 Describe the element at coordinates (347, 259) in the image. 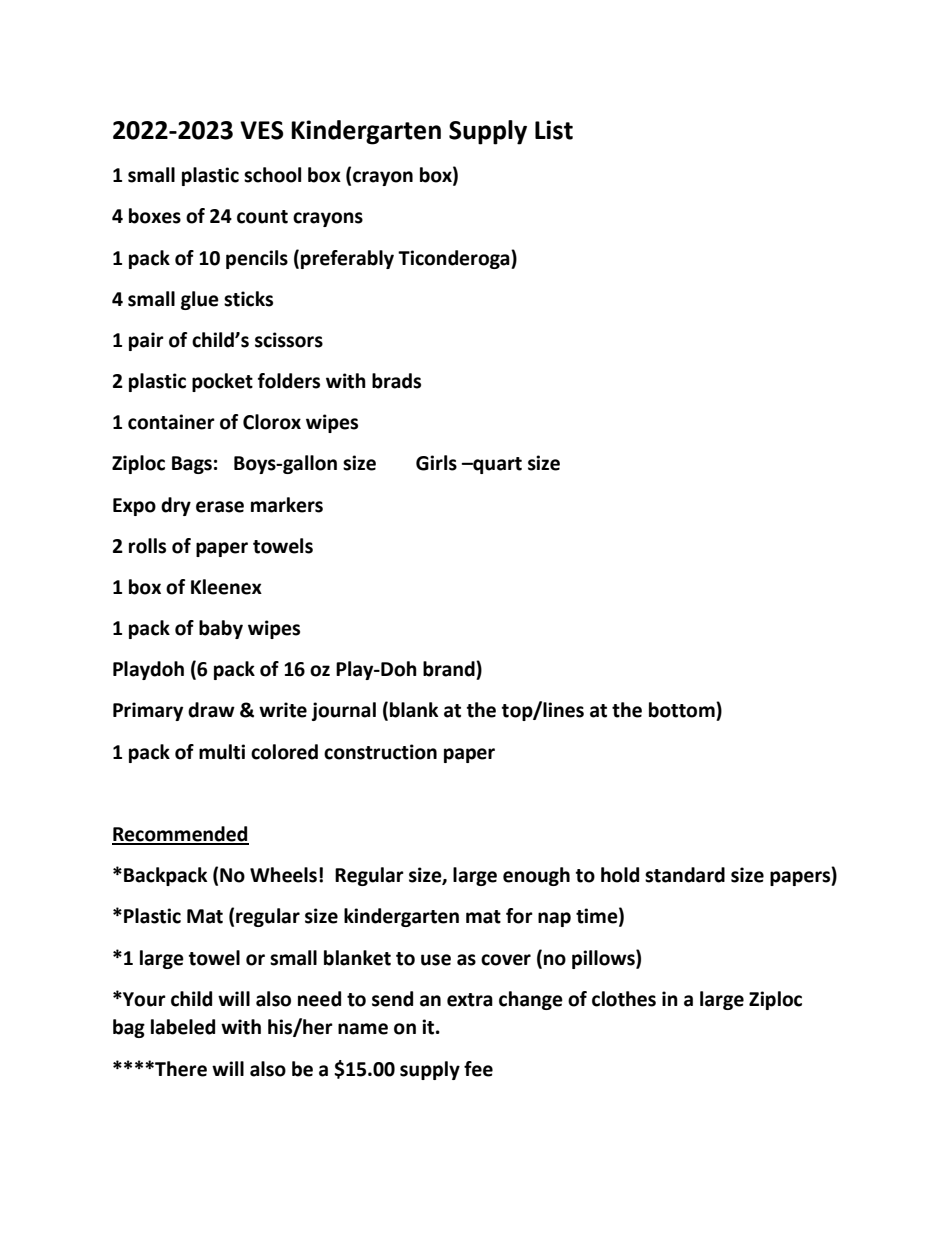

I see `preferably` at that location.
